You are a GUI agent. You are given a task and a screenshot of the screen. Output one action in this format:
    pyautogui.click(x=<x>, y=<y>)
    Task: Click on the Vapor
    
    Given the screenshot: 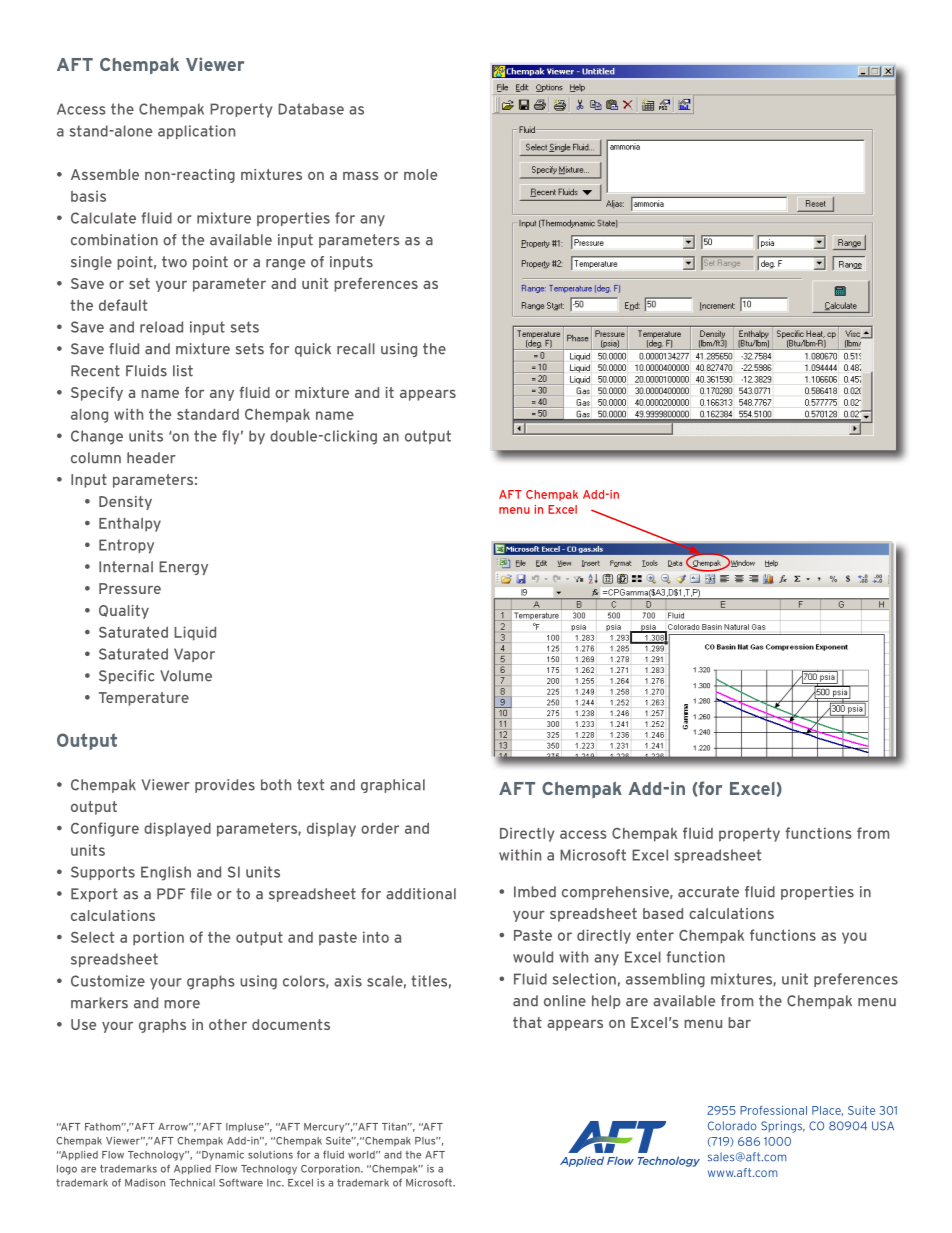 What is the action you would take?
    pyautogui.click(x=194, y=655)
